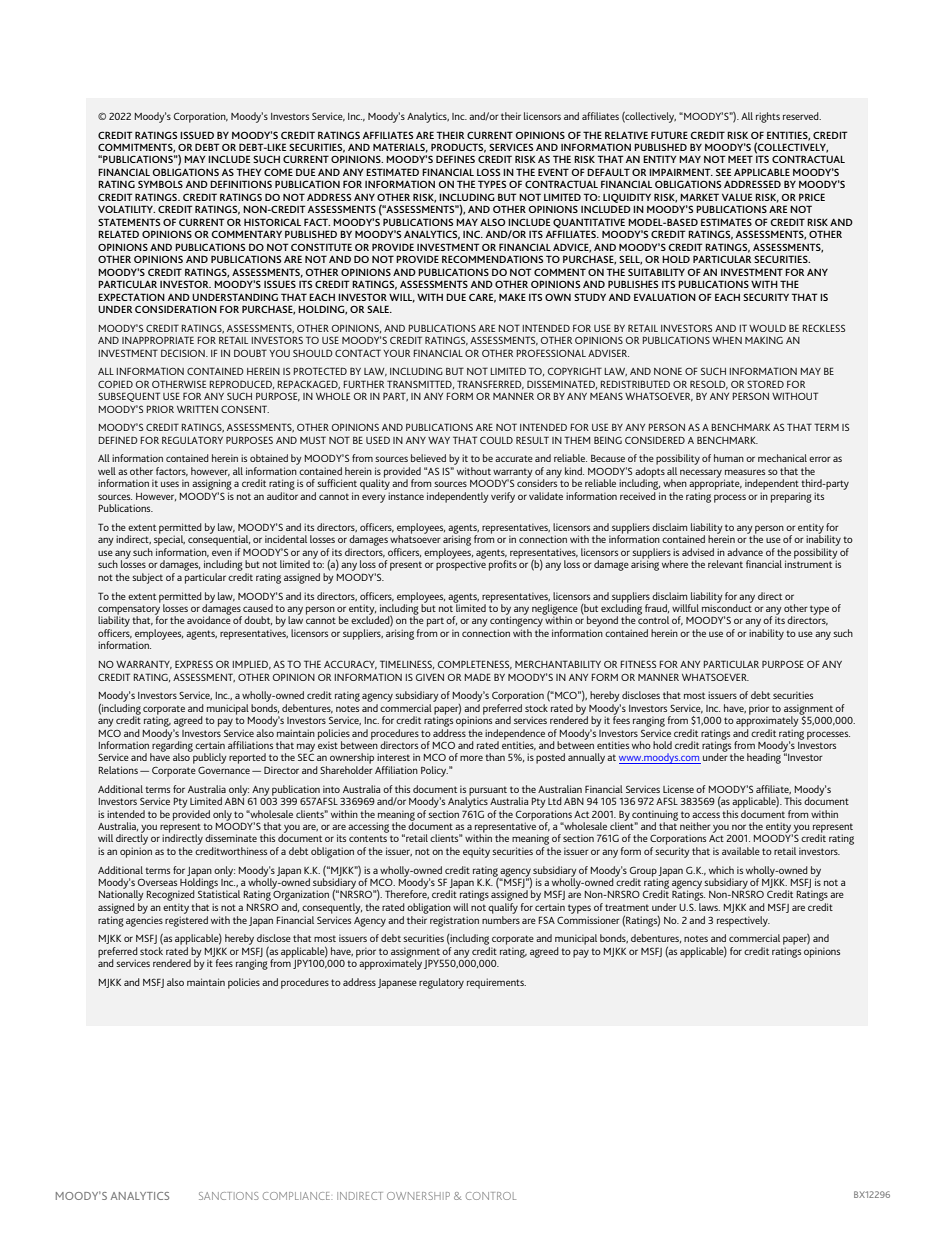 Image resolution: width=952 pixels, height=1233 pixels. I want to click on MADE, so click(478, 677).
